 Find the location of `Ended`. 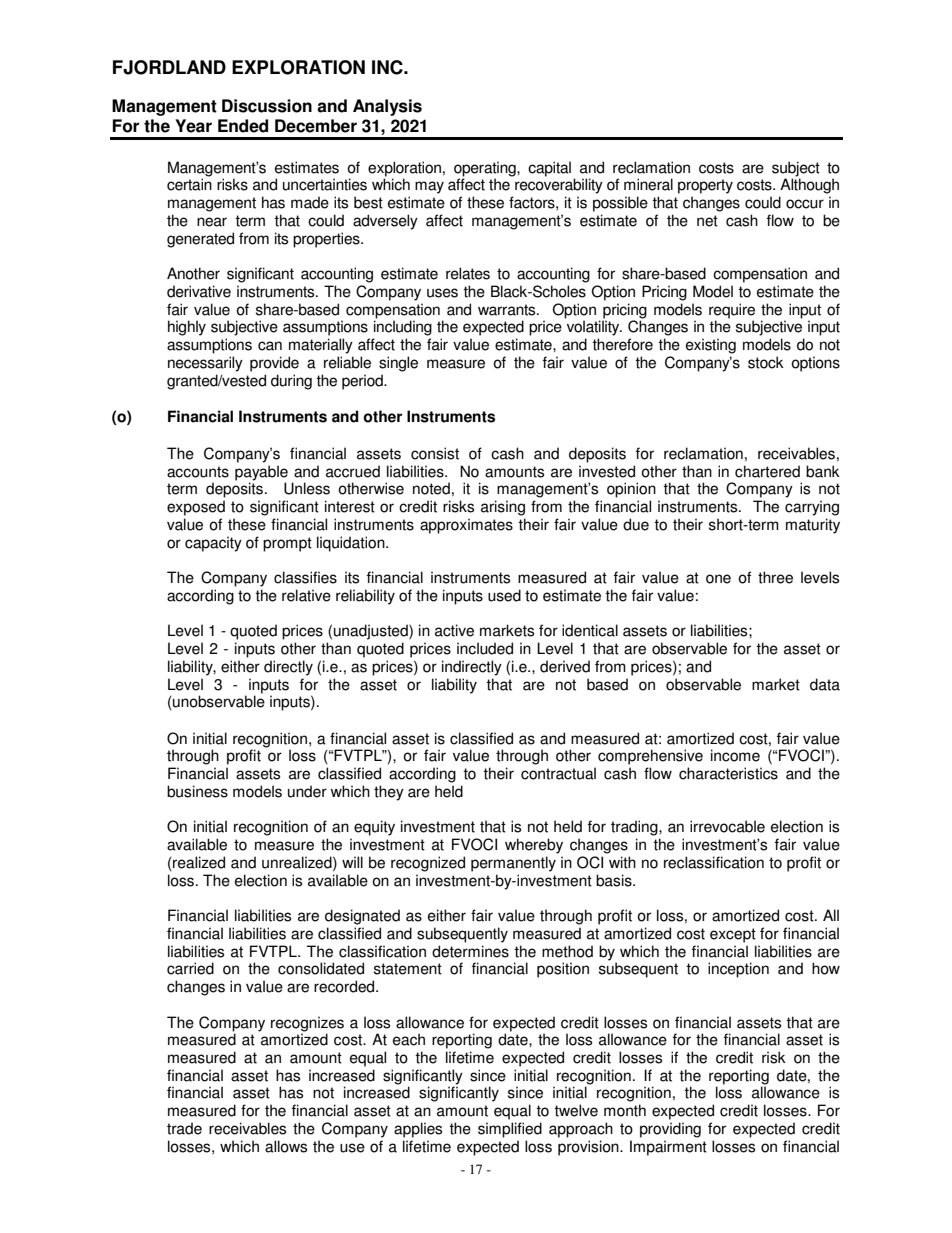

Ended is located at coordinates (243, 126).
